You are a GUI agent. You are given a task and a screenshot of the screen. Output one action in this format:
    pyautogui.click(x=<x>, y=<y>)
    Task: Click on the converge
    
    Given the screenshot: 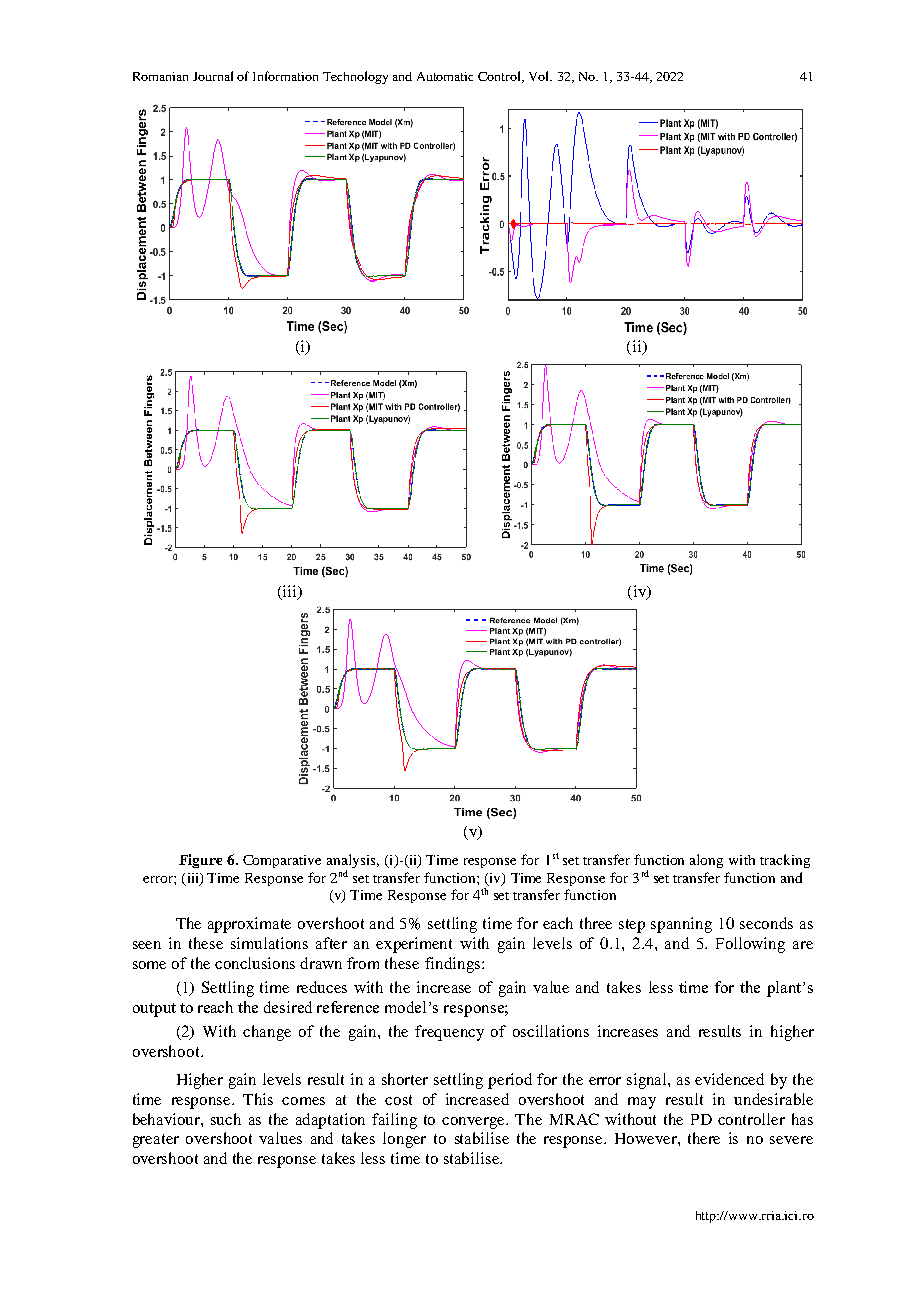 What is the action you would take?
    pyautogui.click(x=475, y=1123)
